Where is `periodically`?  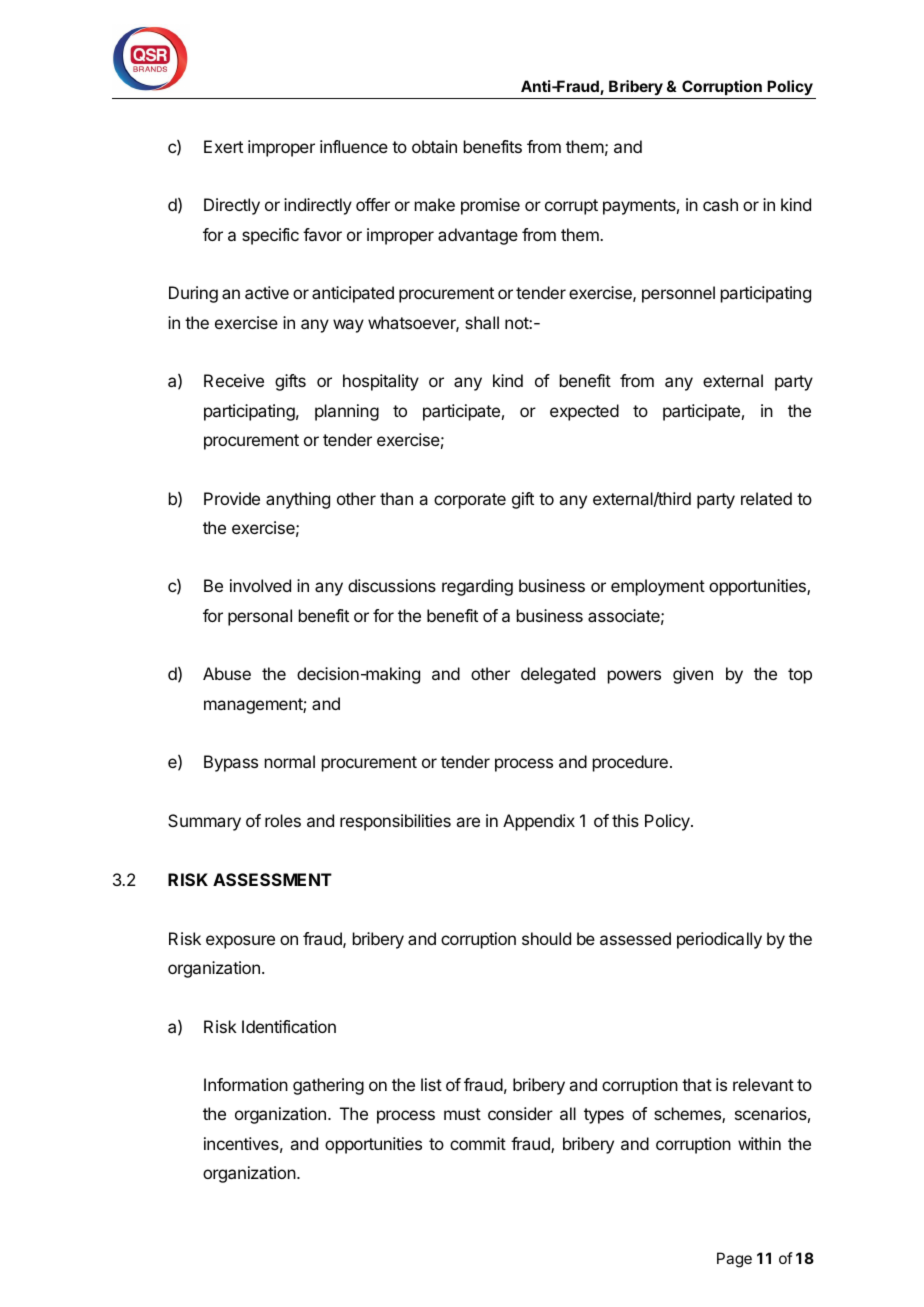 periodically is located at coordinates (719, 940).
